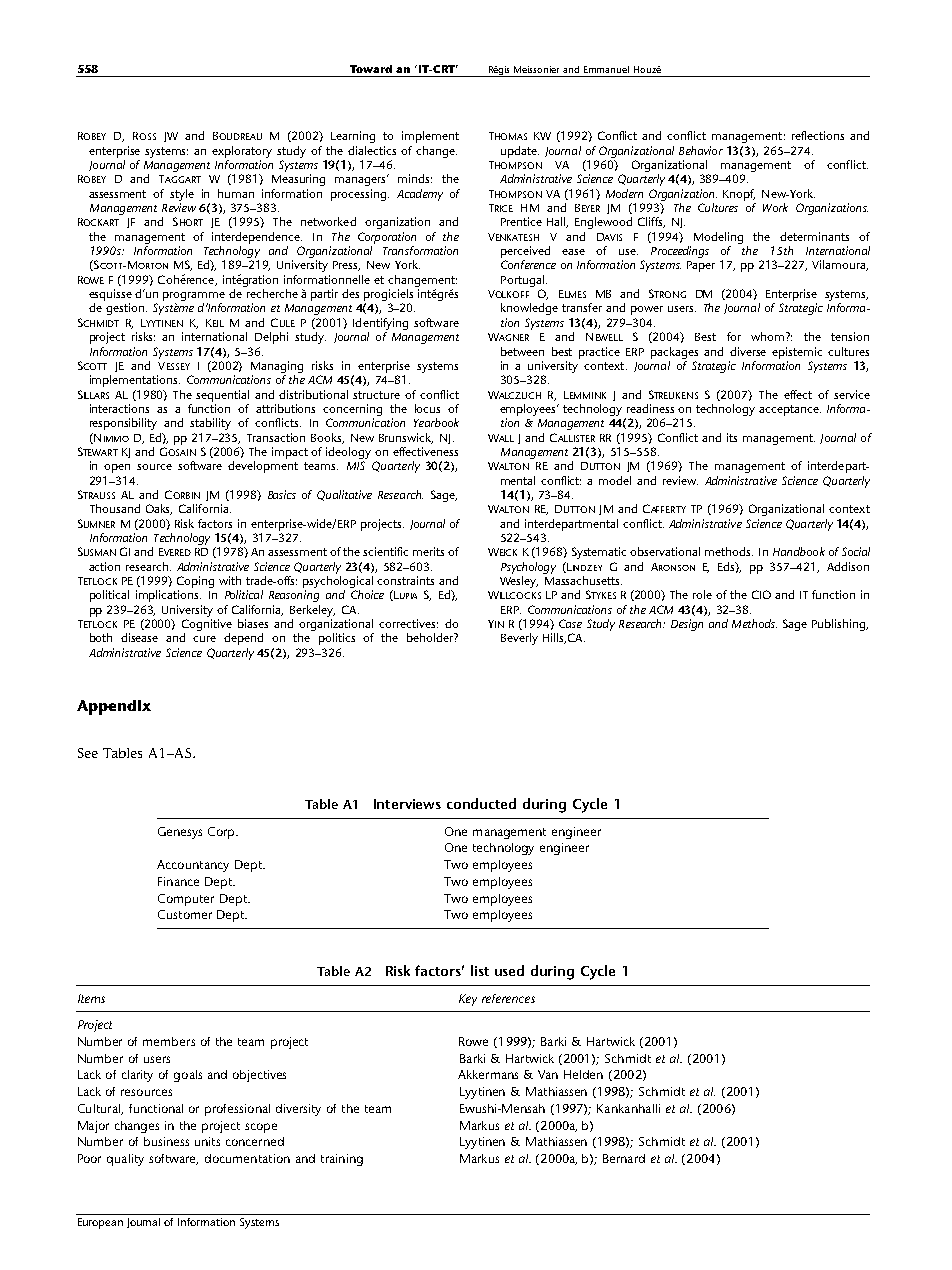 This page has width=952, height=1270. What do you see at coordinates (701, 150) in the page?
I see `Behavior` at bounding box center [701, 150].
